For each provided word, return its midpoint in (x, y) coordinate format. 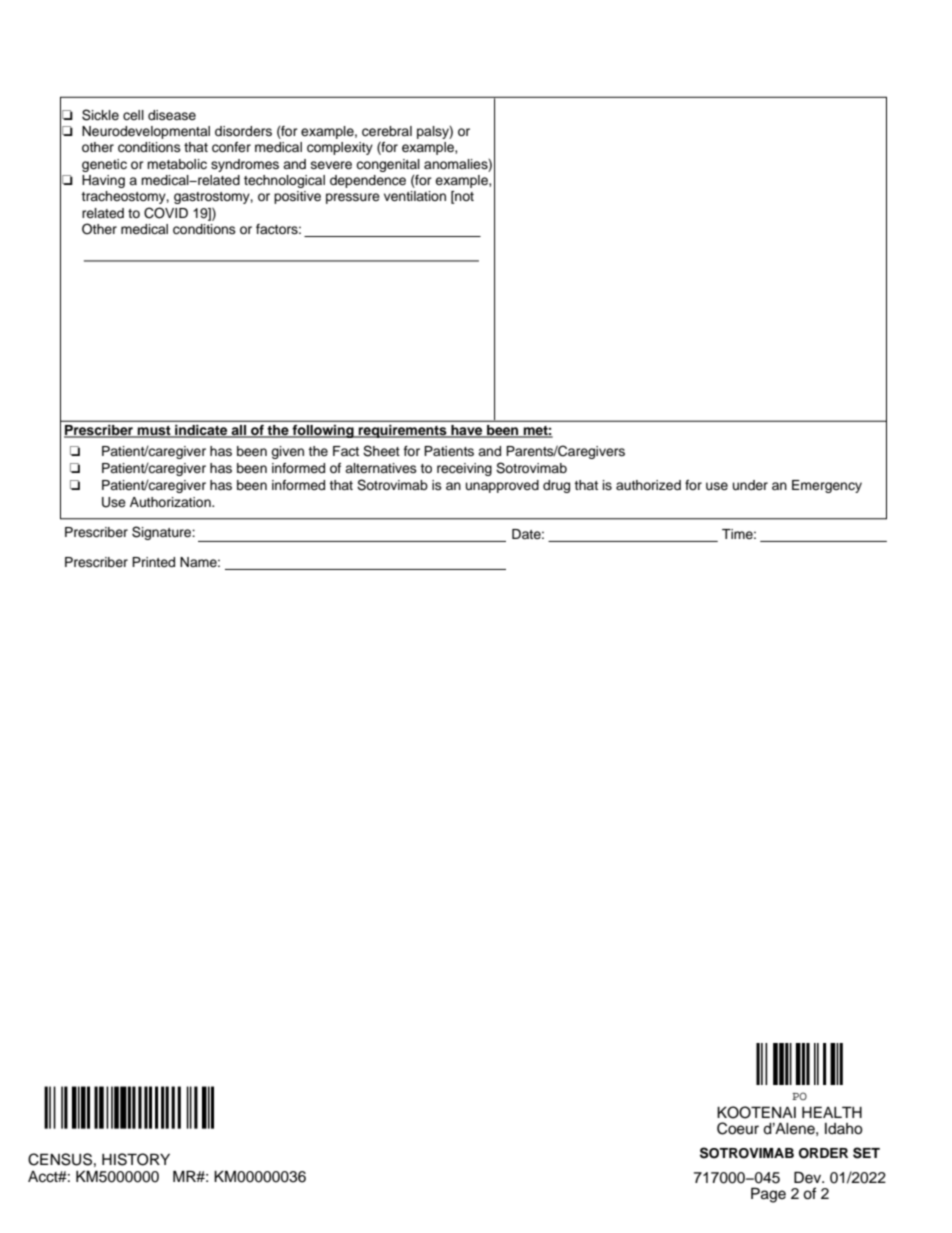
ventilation (415, 196)
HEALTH (832, 1112)
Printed (153, 562)
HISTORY (136, 1159)
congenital (388, 165)
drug (556, 486)
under (750, 485)
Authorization (171, 502)
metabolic (177, 164)
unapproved (502, 486)
